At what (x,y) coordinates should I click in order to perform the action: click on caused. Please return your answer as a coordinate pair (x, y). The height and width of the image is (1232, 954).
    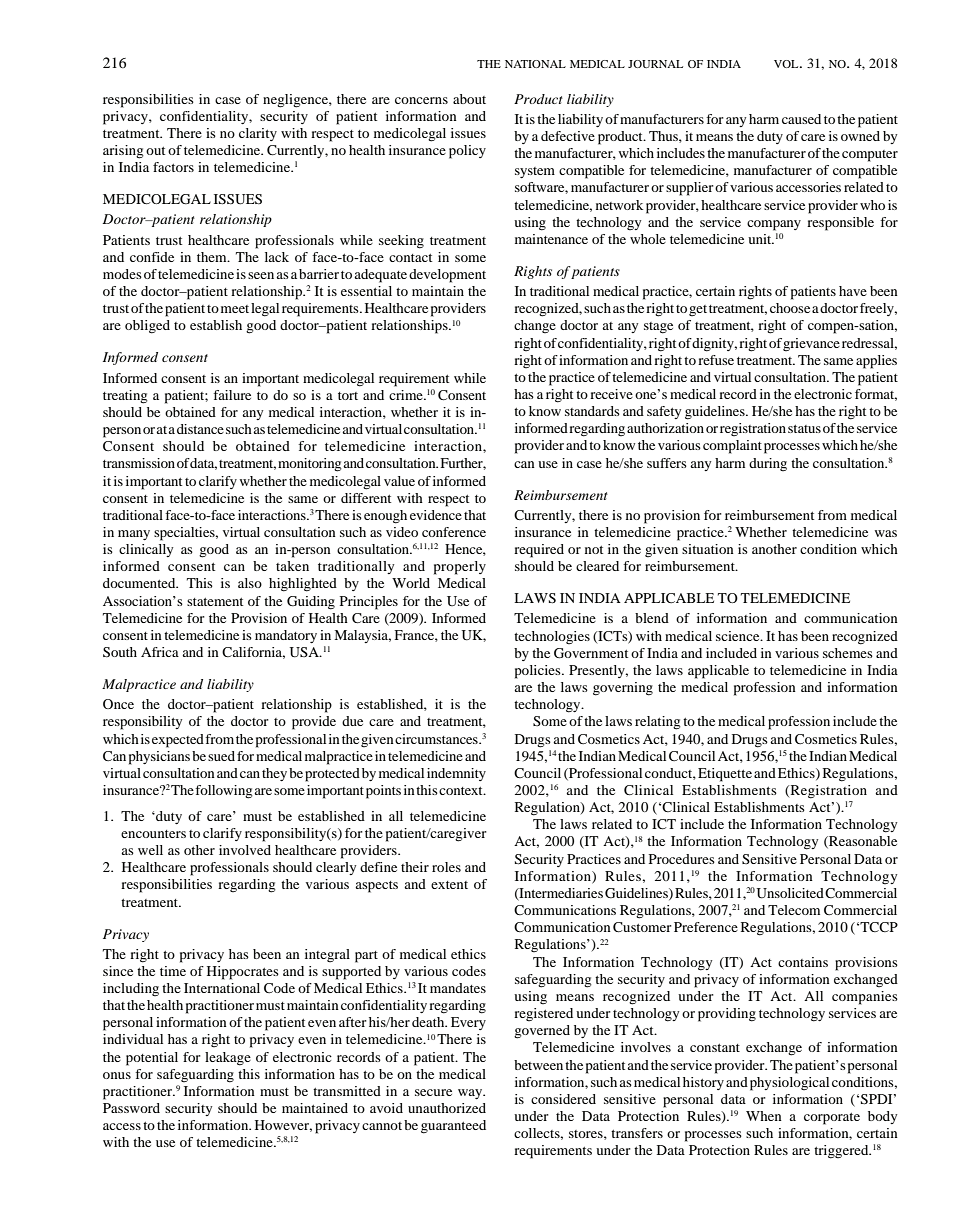
    Looking at the image, I should click on (801, 119).
